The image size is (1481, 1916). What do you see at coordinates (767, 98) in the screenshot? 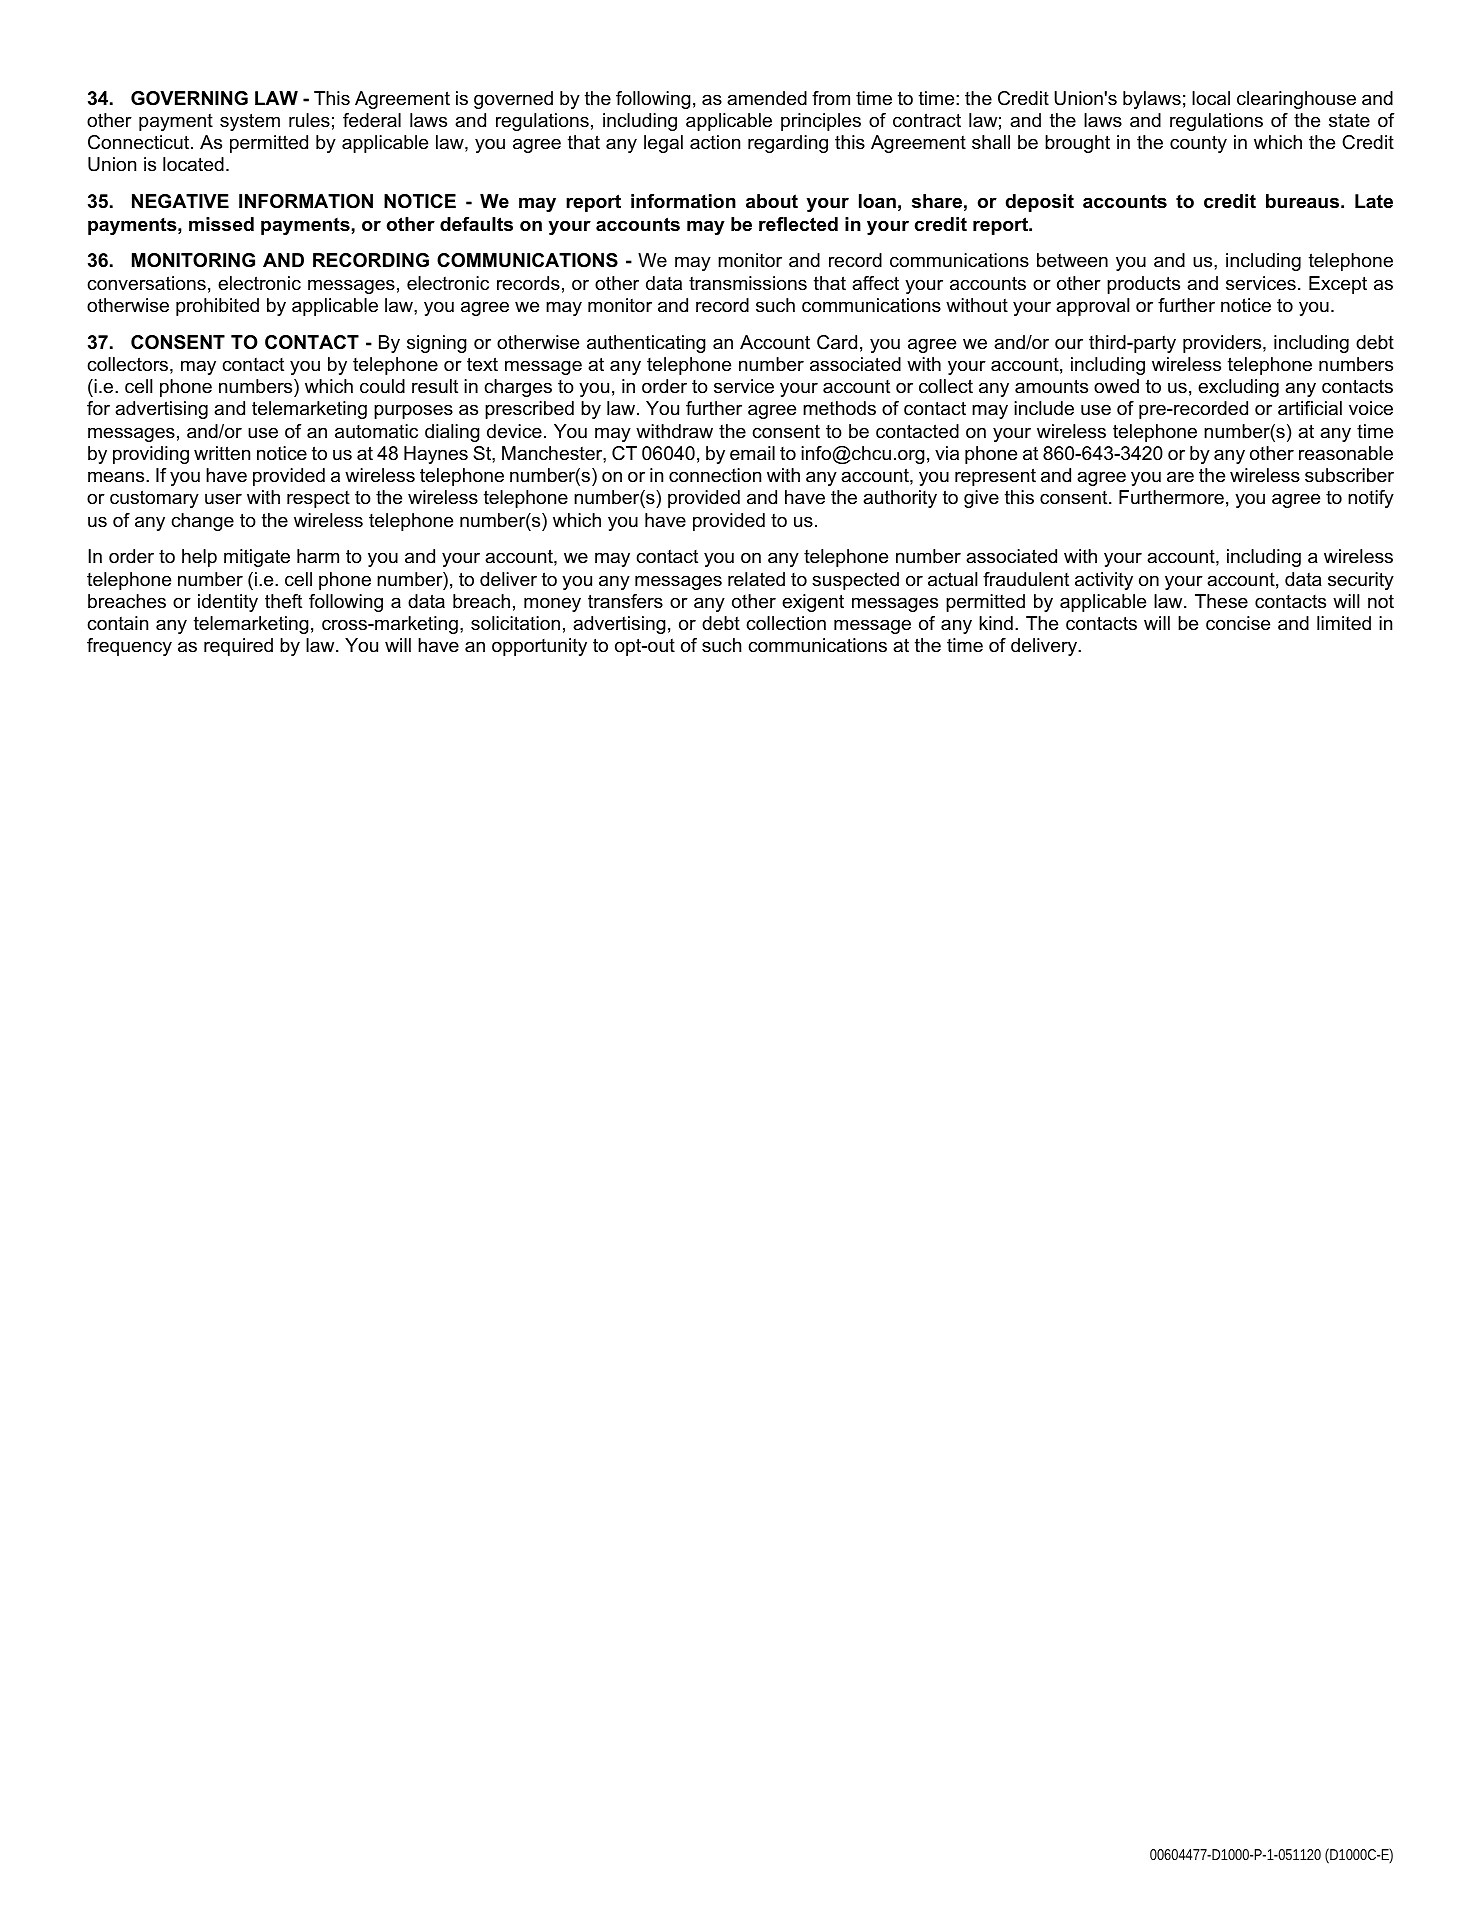
I see `amended` at bounding box center [767, 98].
